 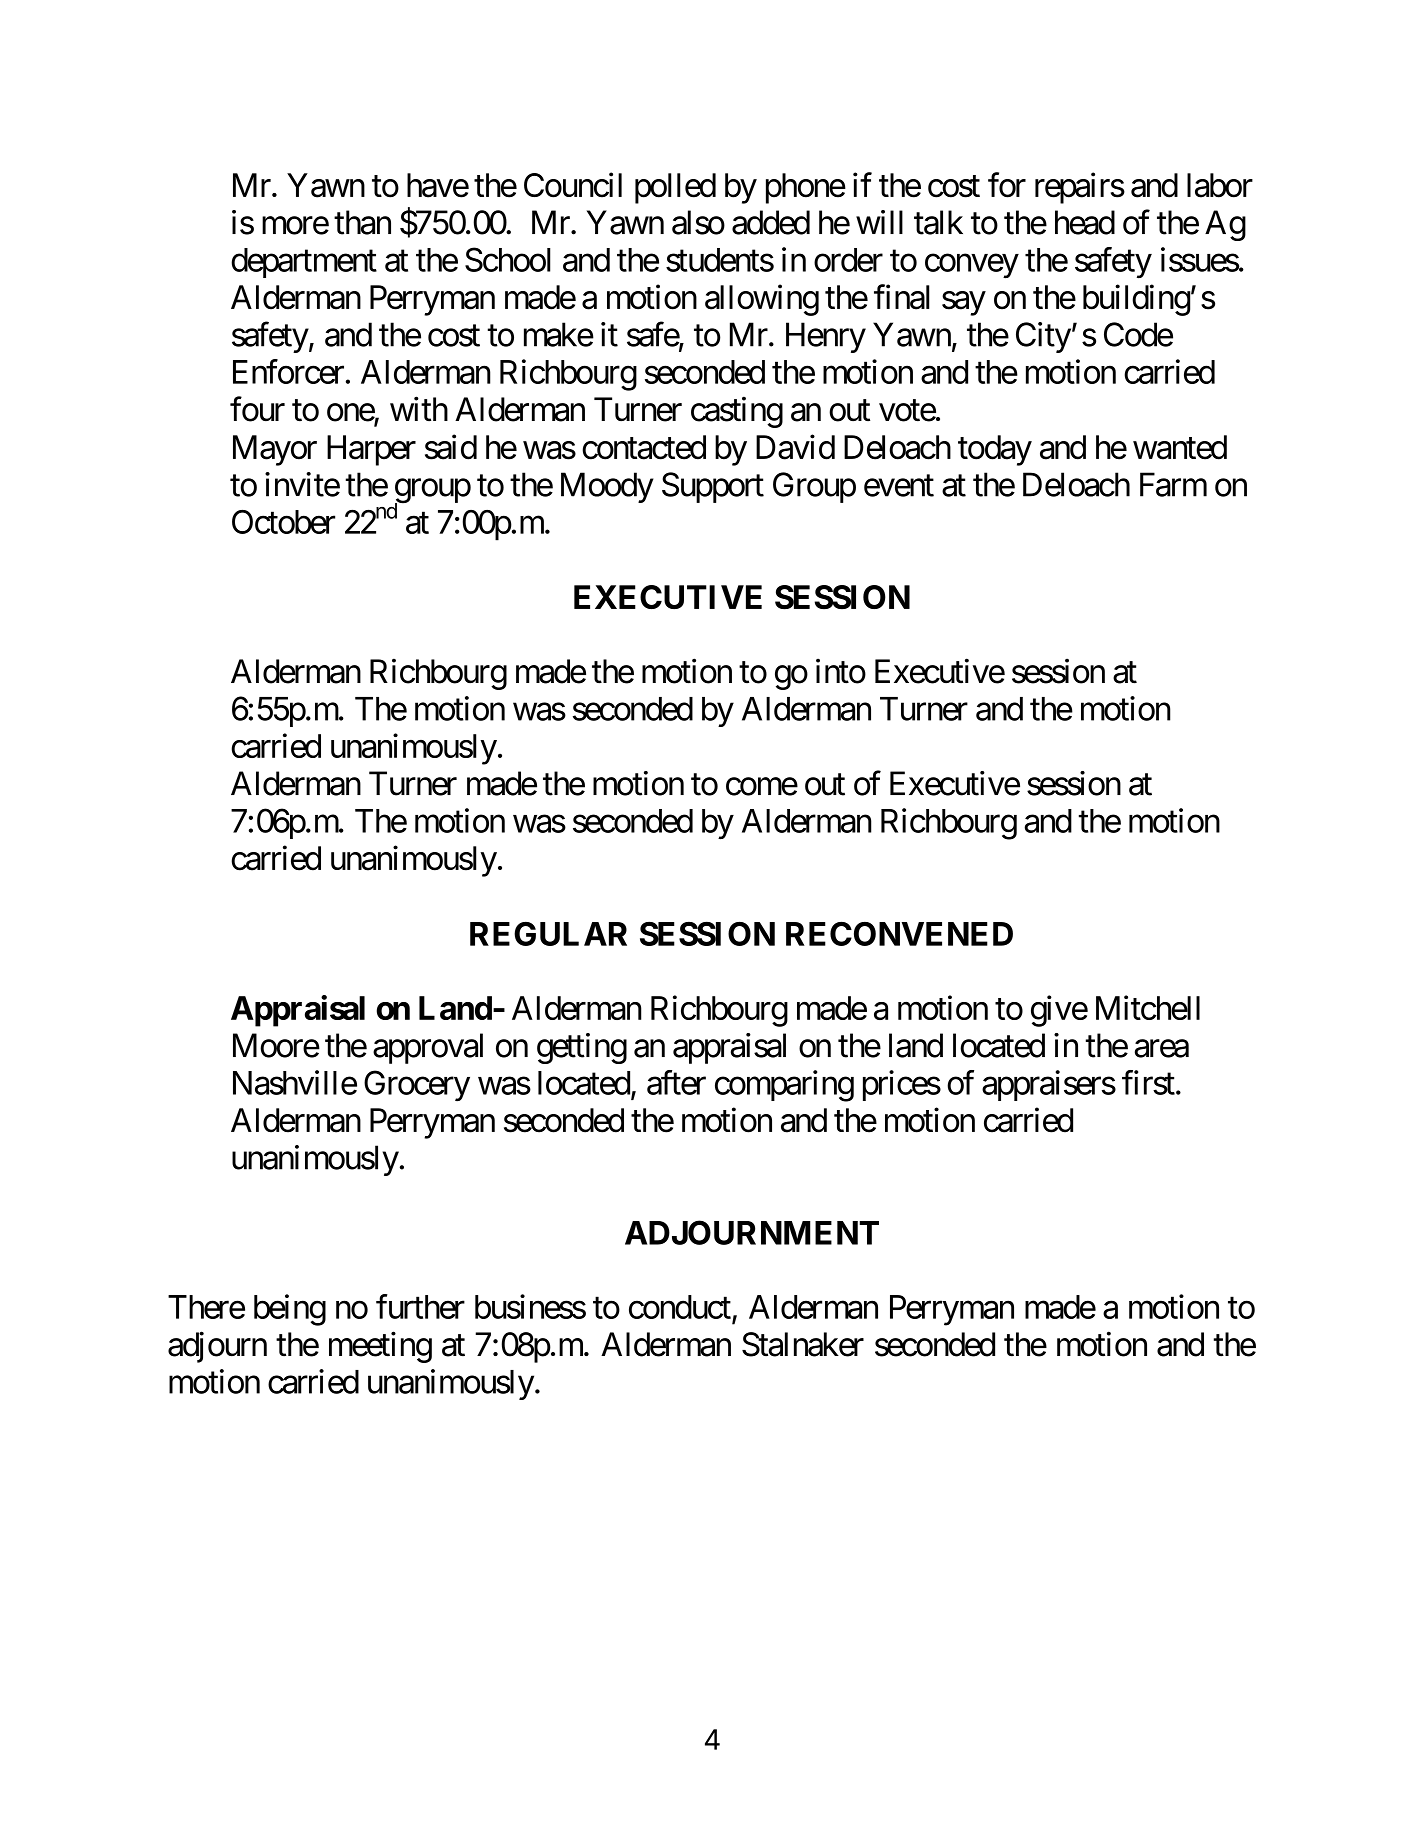 I want to click on labor, so click(x=1220, y=185).
